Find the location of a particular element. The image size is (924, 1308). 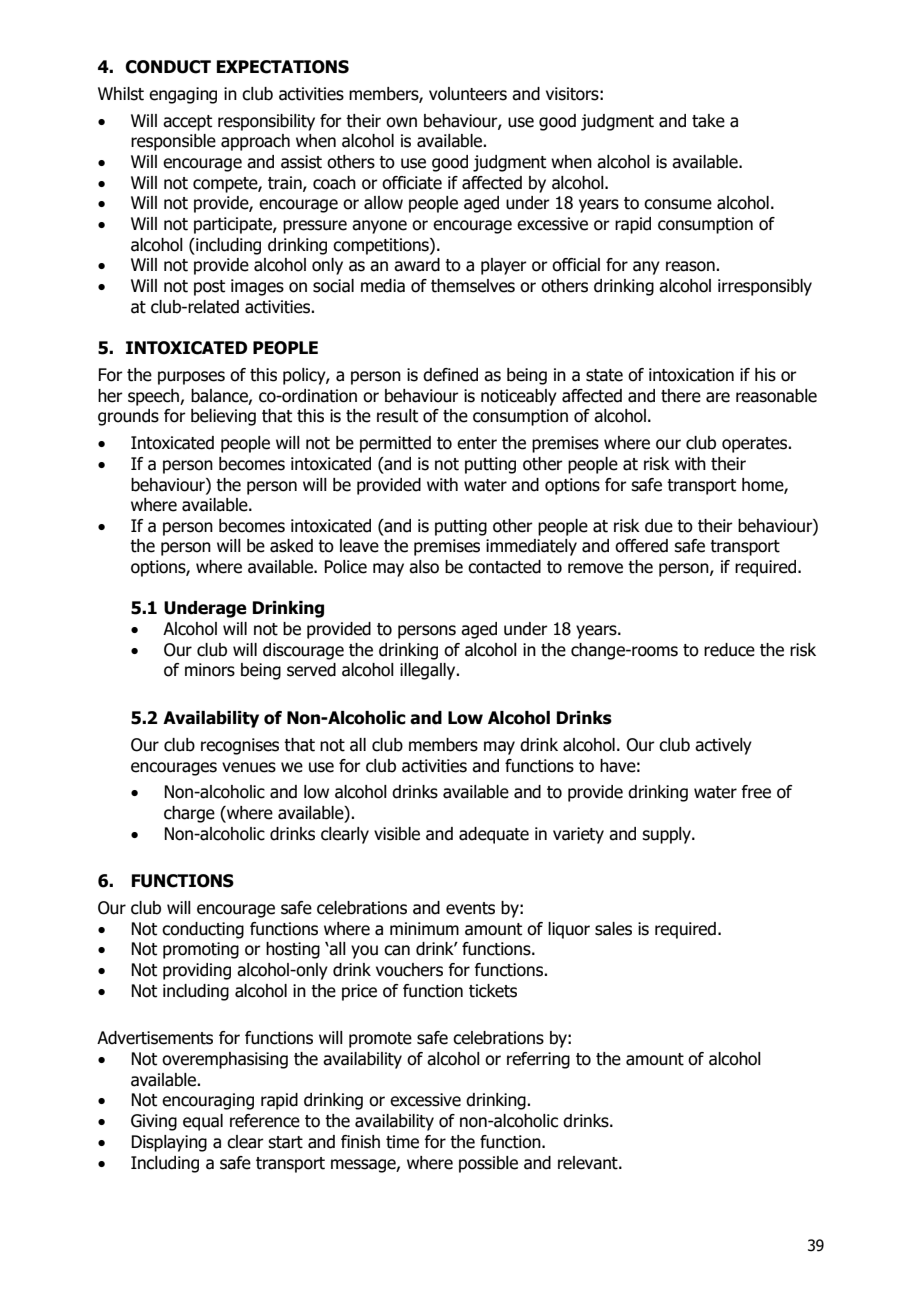

equal is located at coordinates (203, 1122).
